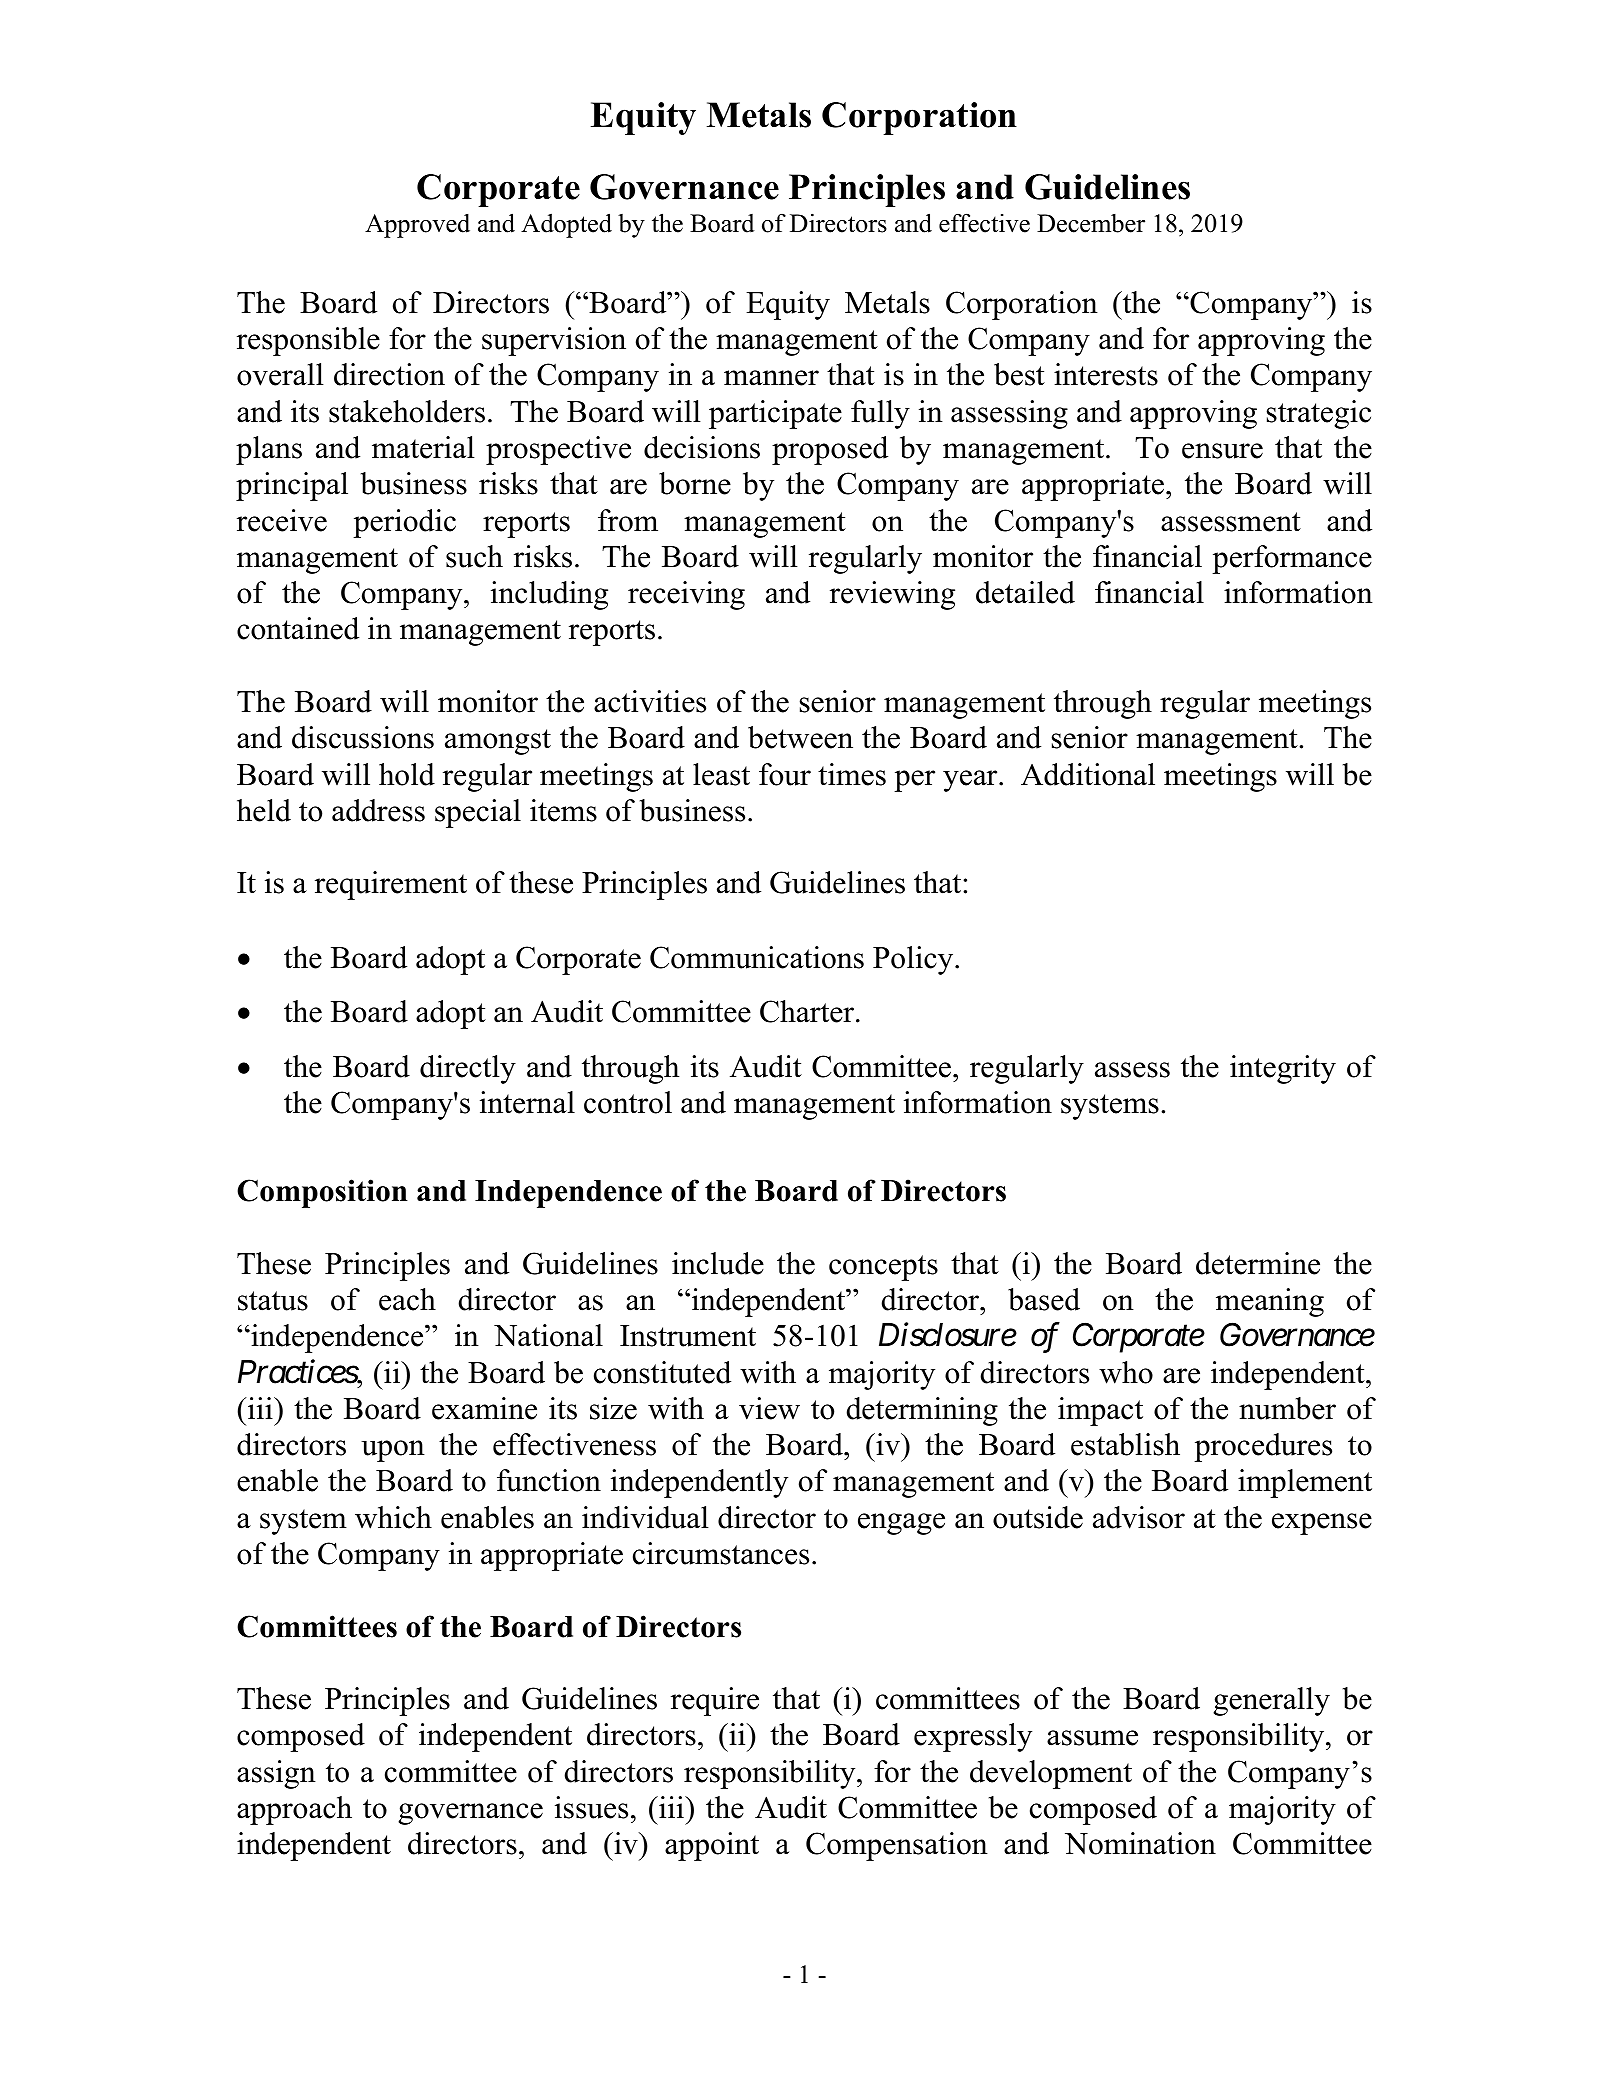  What do you see at coordinates (407, 1299) in the page?
I see `each` at bounding box center [407, 1299].
